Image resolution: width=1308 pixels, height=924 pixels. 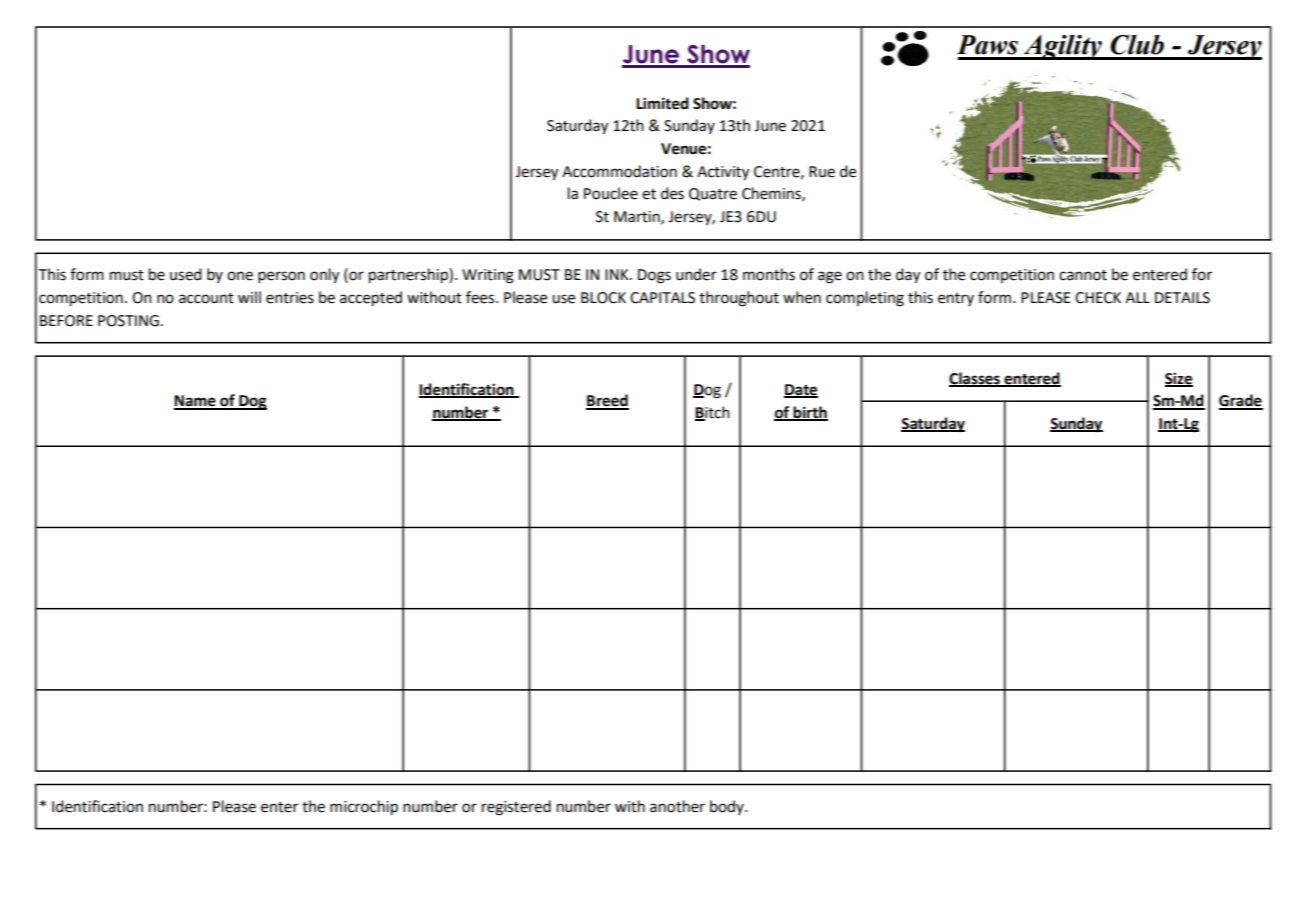 I want to click on Agility, so click(x=1062, y=47).
